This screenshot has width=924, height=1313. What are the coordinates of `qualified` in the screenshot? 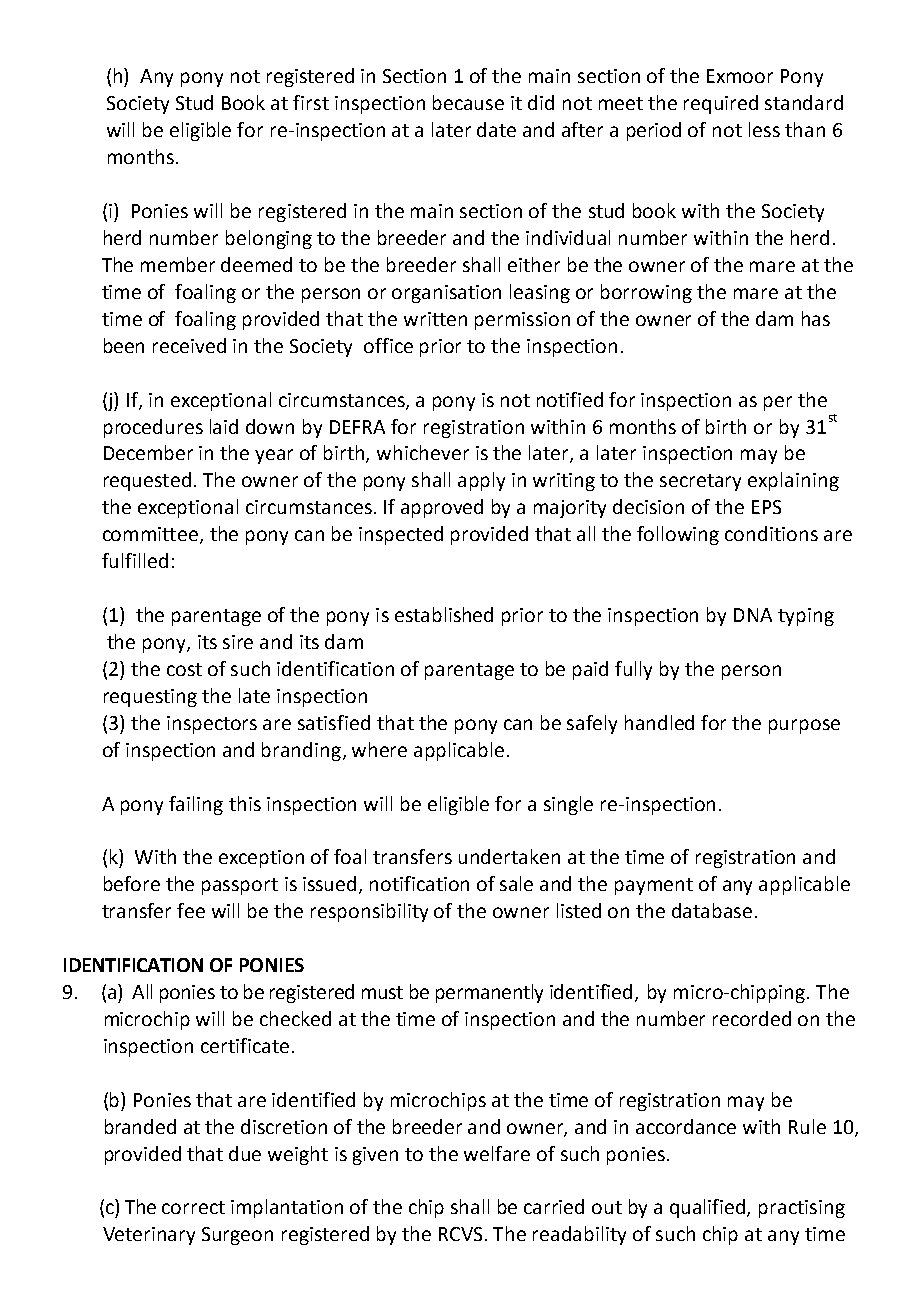 It's located at (709, 1208).
